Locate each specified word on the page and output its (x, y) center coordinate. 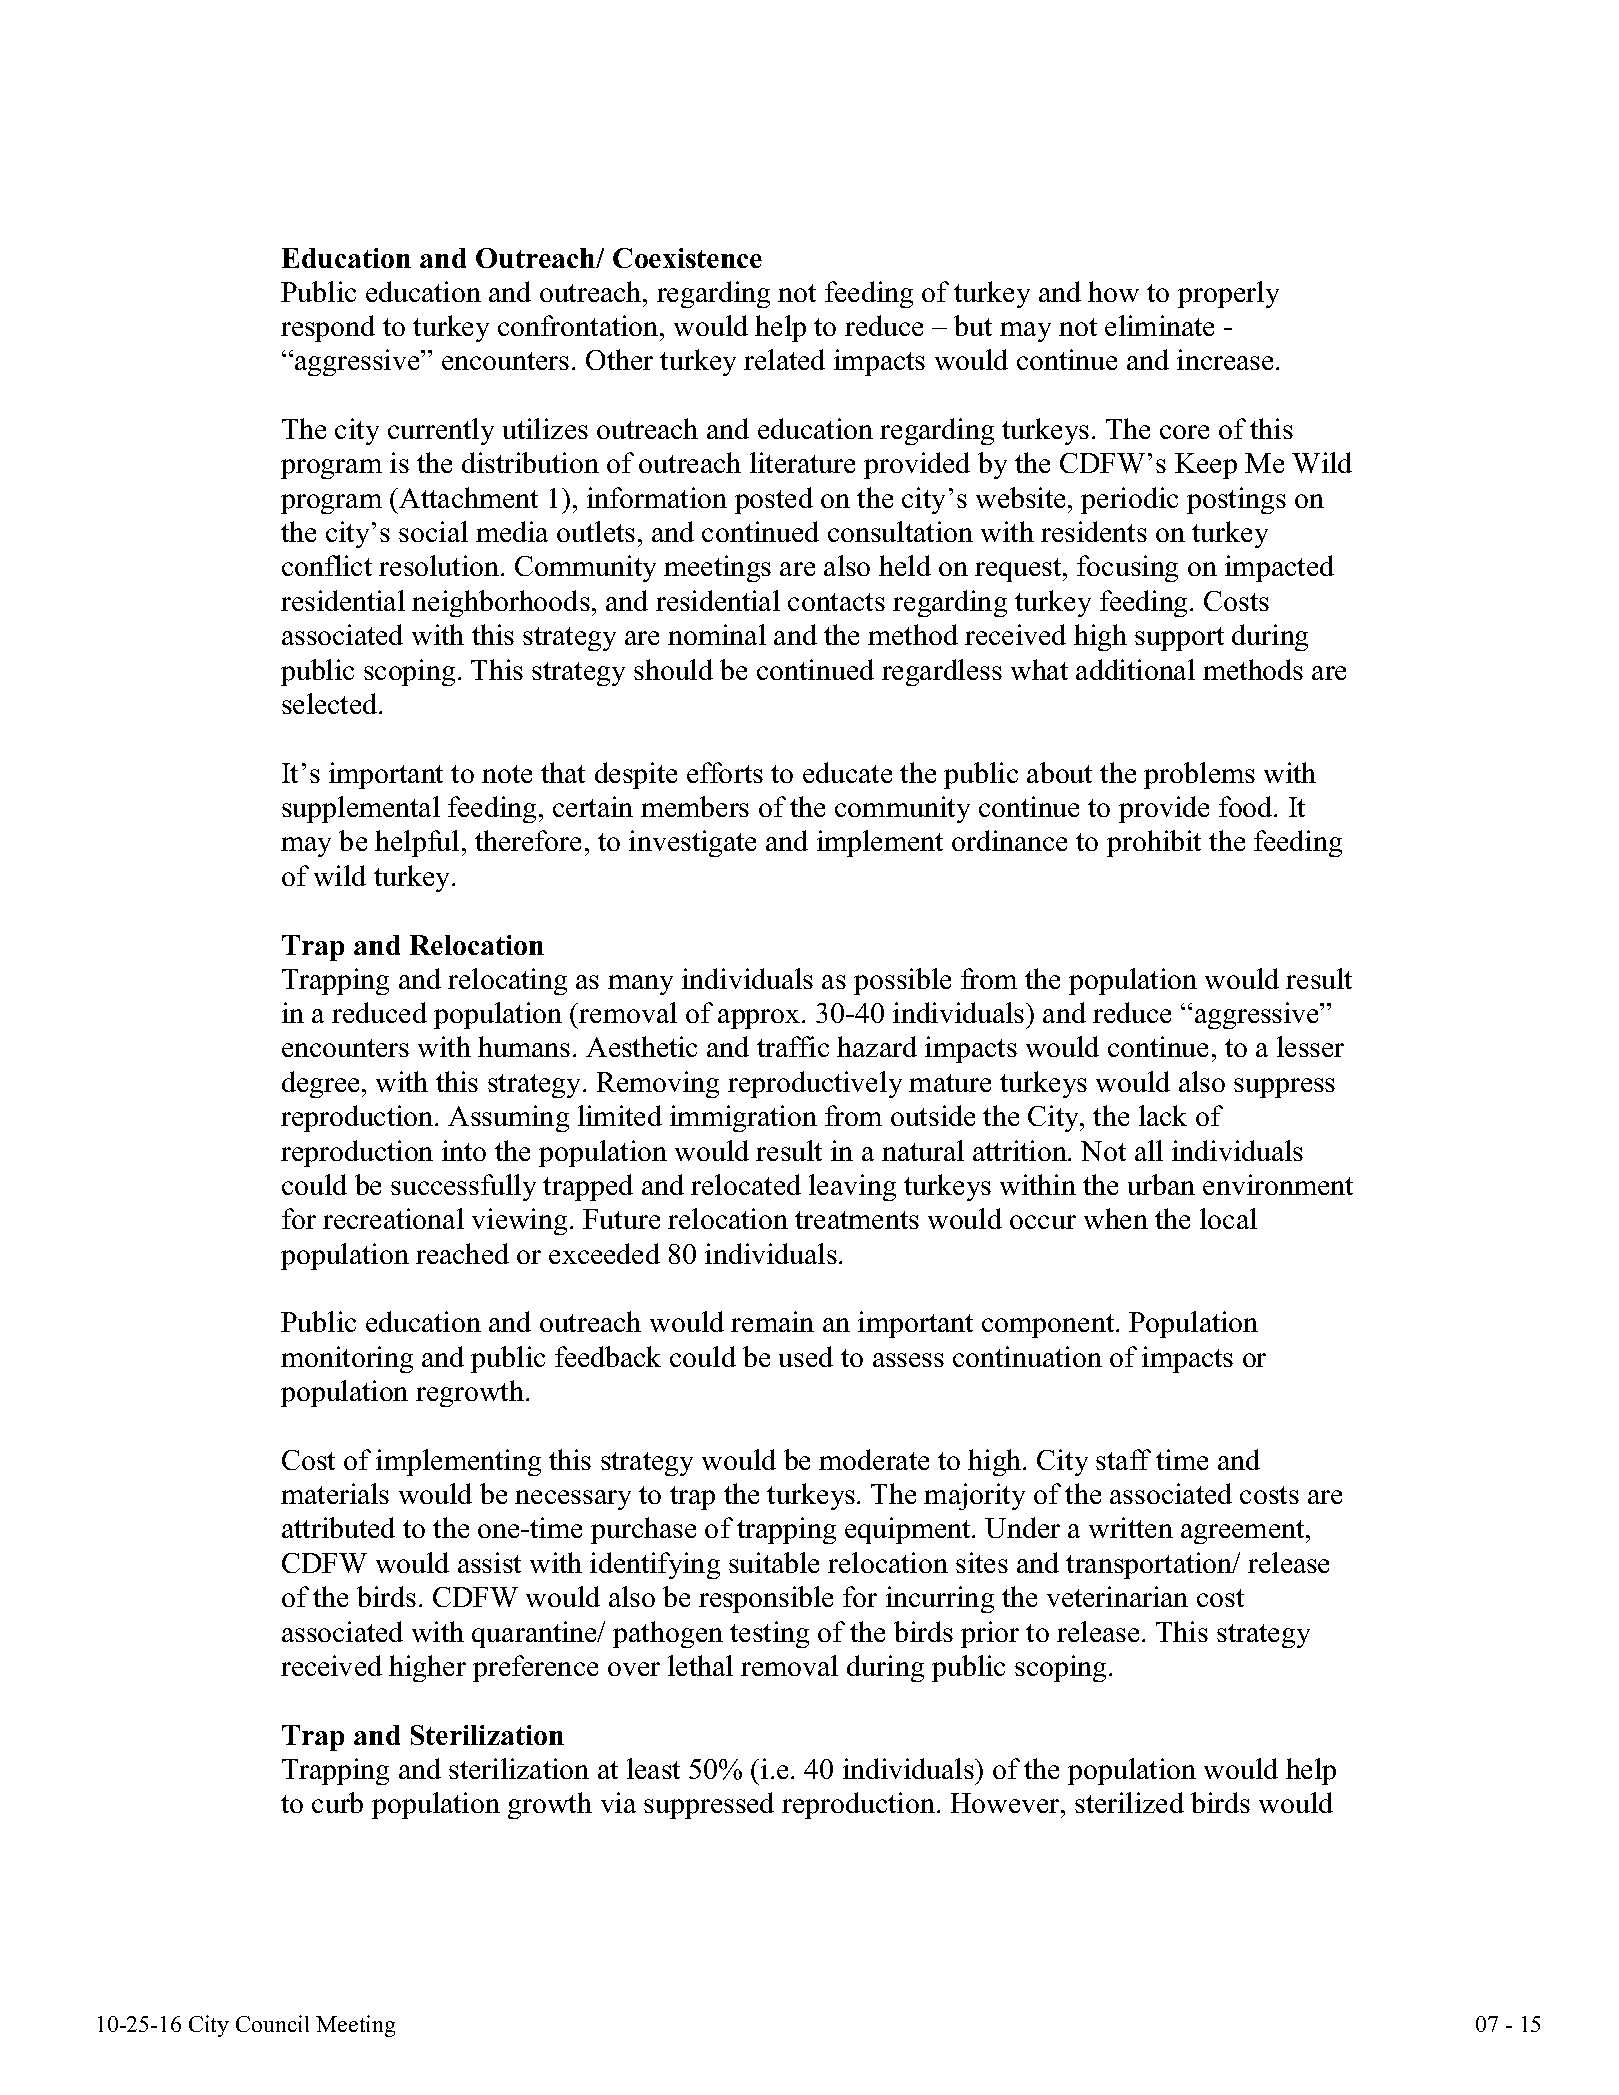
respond (328, 328)
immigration (743, 1118)
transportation (1150, 1565)
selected (331, 703)
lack (1163, 1115)
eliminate (1159, 325)
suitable (774, 1562)
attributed (338, 1527)
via (618, 1802)
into (464, 1150)
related (784, 359)
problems (1199, 775)
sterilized (1129, 1802)
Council (272, 2023)
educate (847, 772)
